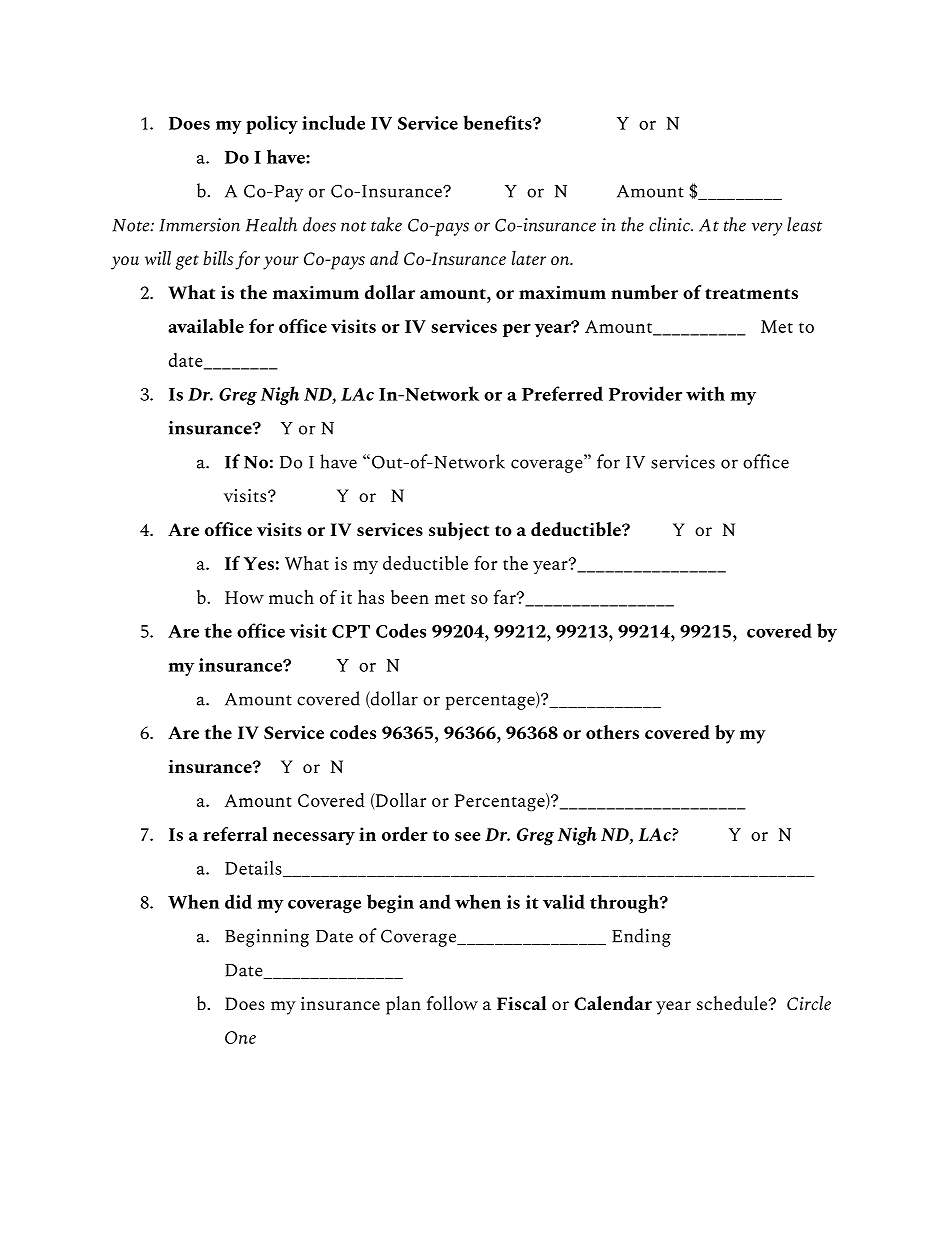 This screenshot has width=952, height=1233. What do you see at coordinates (240, 1037) in the screenshot?
I see `One` at bounding box center [240, 1037].
